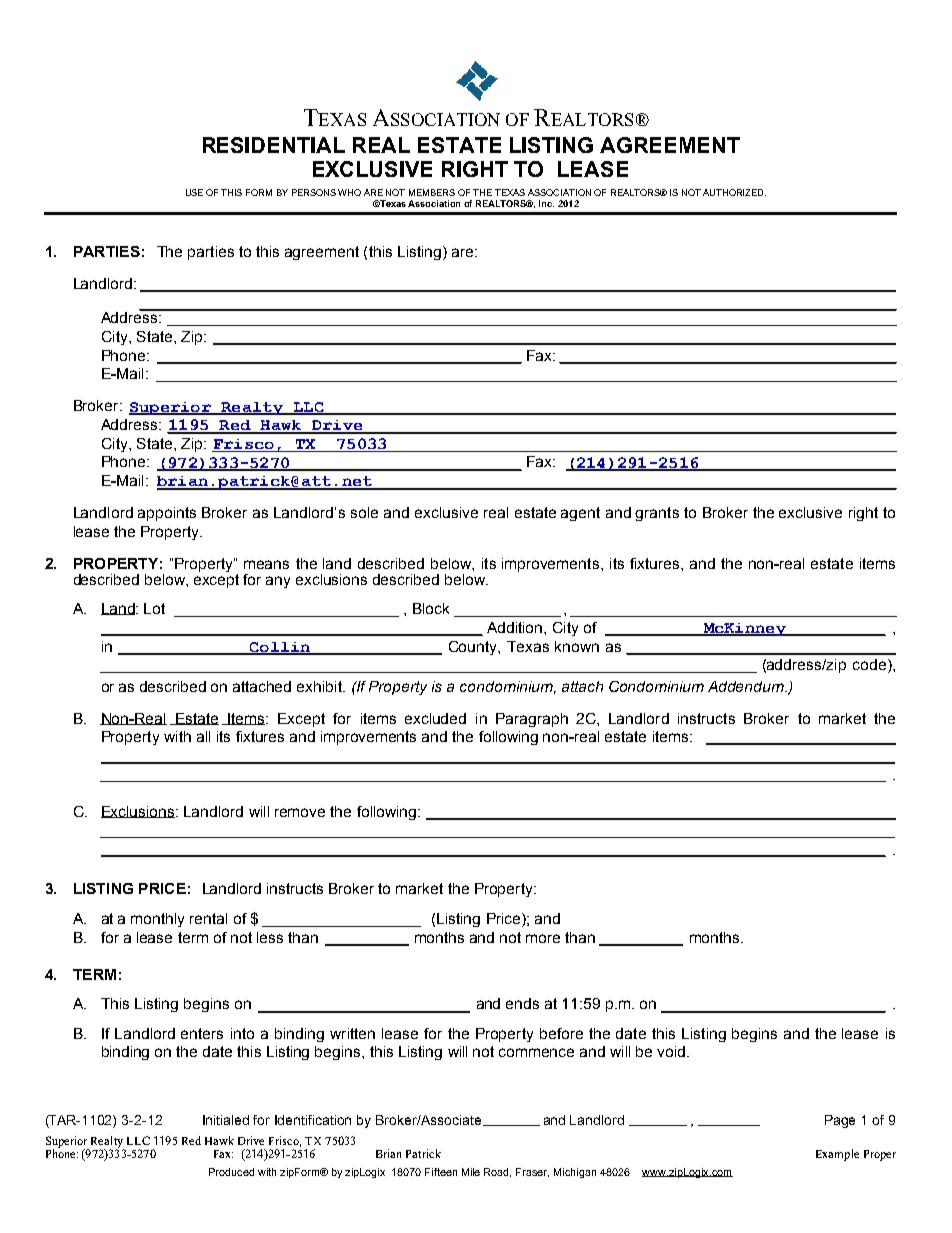 This screenshot has height=1233, width=952. I want to click on Addendum, so click(747, 686).
